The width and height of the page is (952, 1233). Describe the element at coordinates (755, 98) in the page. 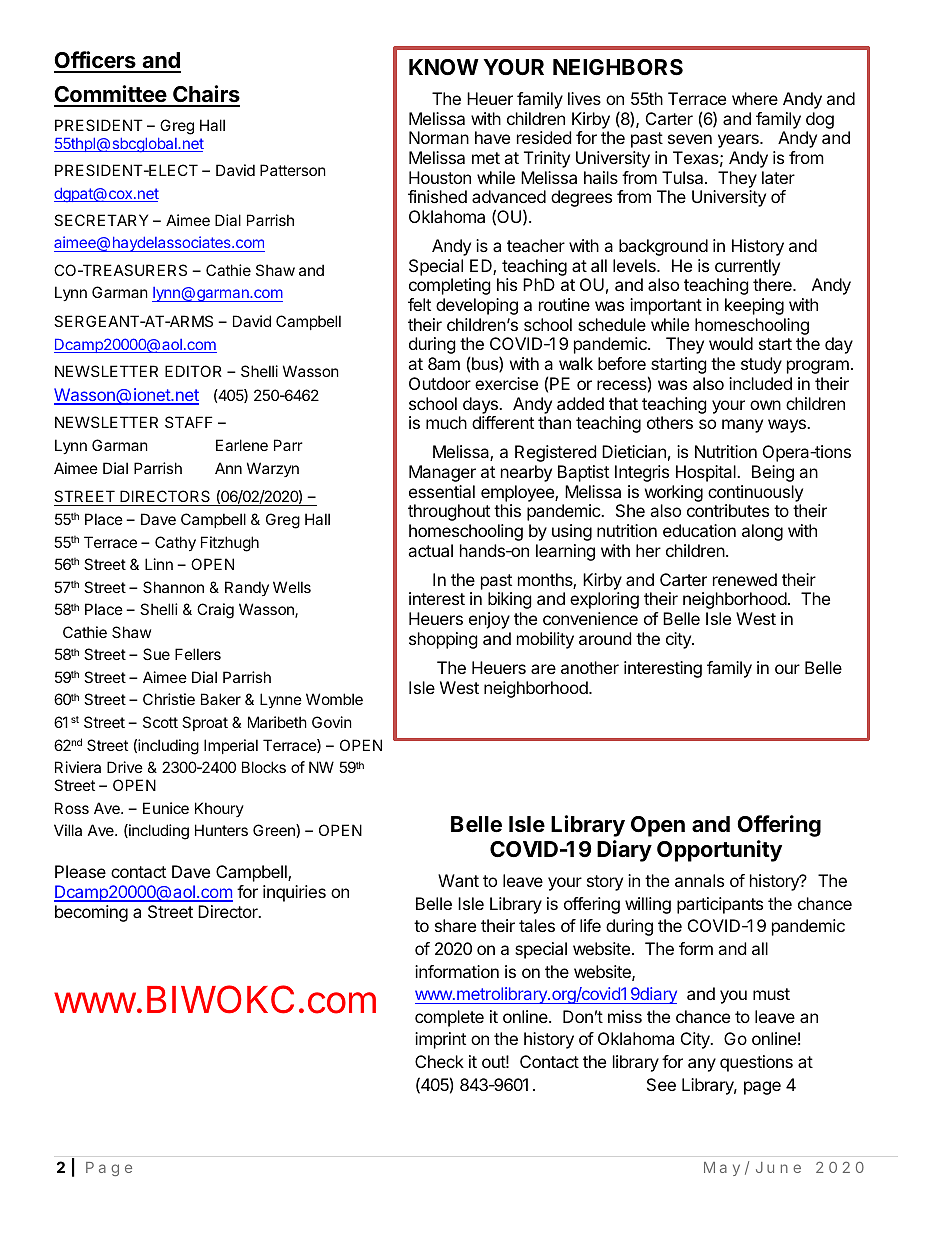

I see `where` at that location.
